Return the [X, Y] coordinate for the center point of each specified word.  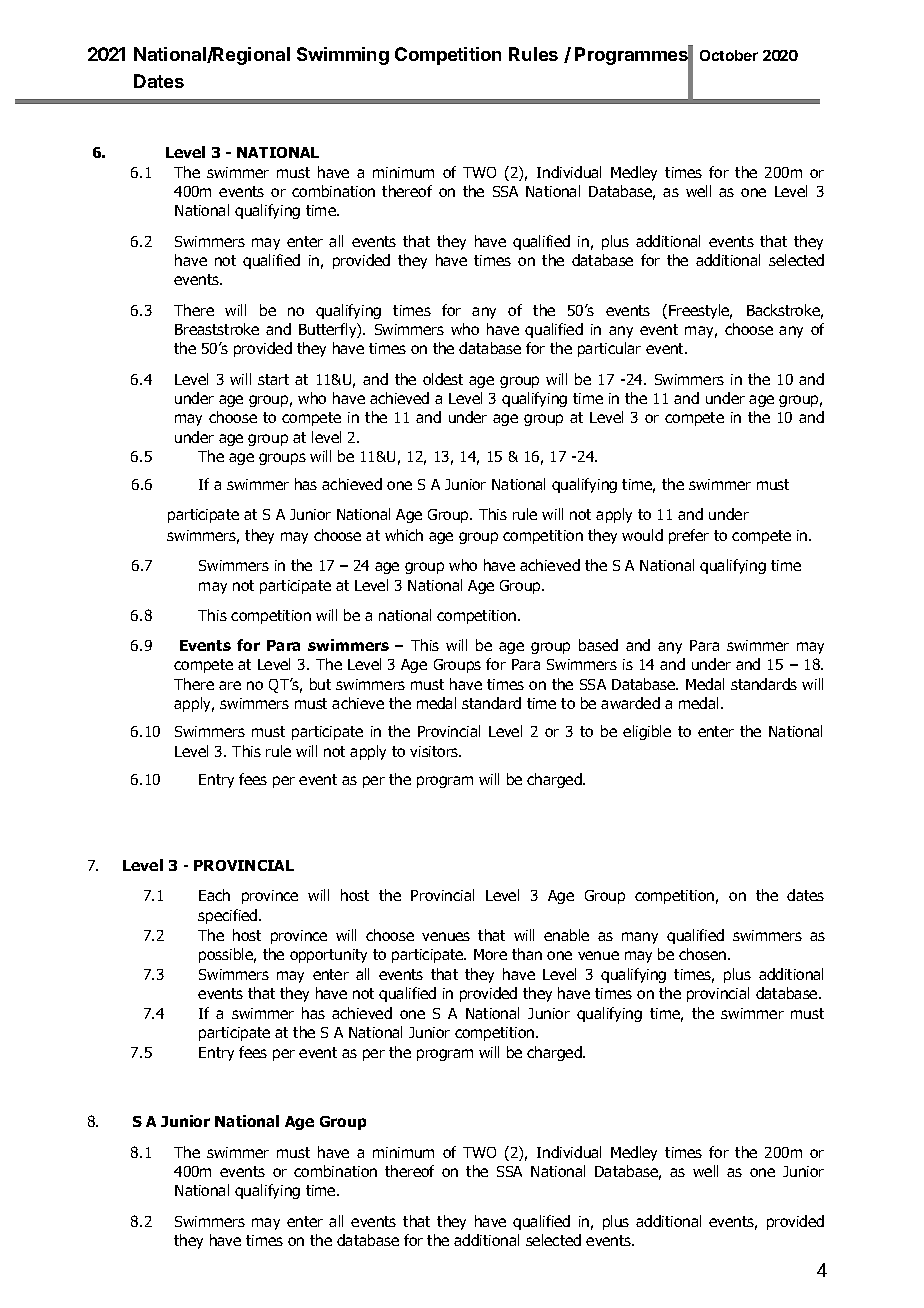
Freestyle [700, 311]
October [729, 55]
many [640, 938]
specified [229, 916]
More [490, 954]
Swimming [343, 56]
